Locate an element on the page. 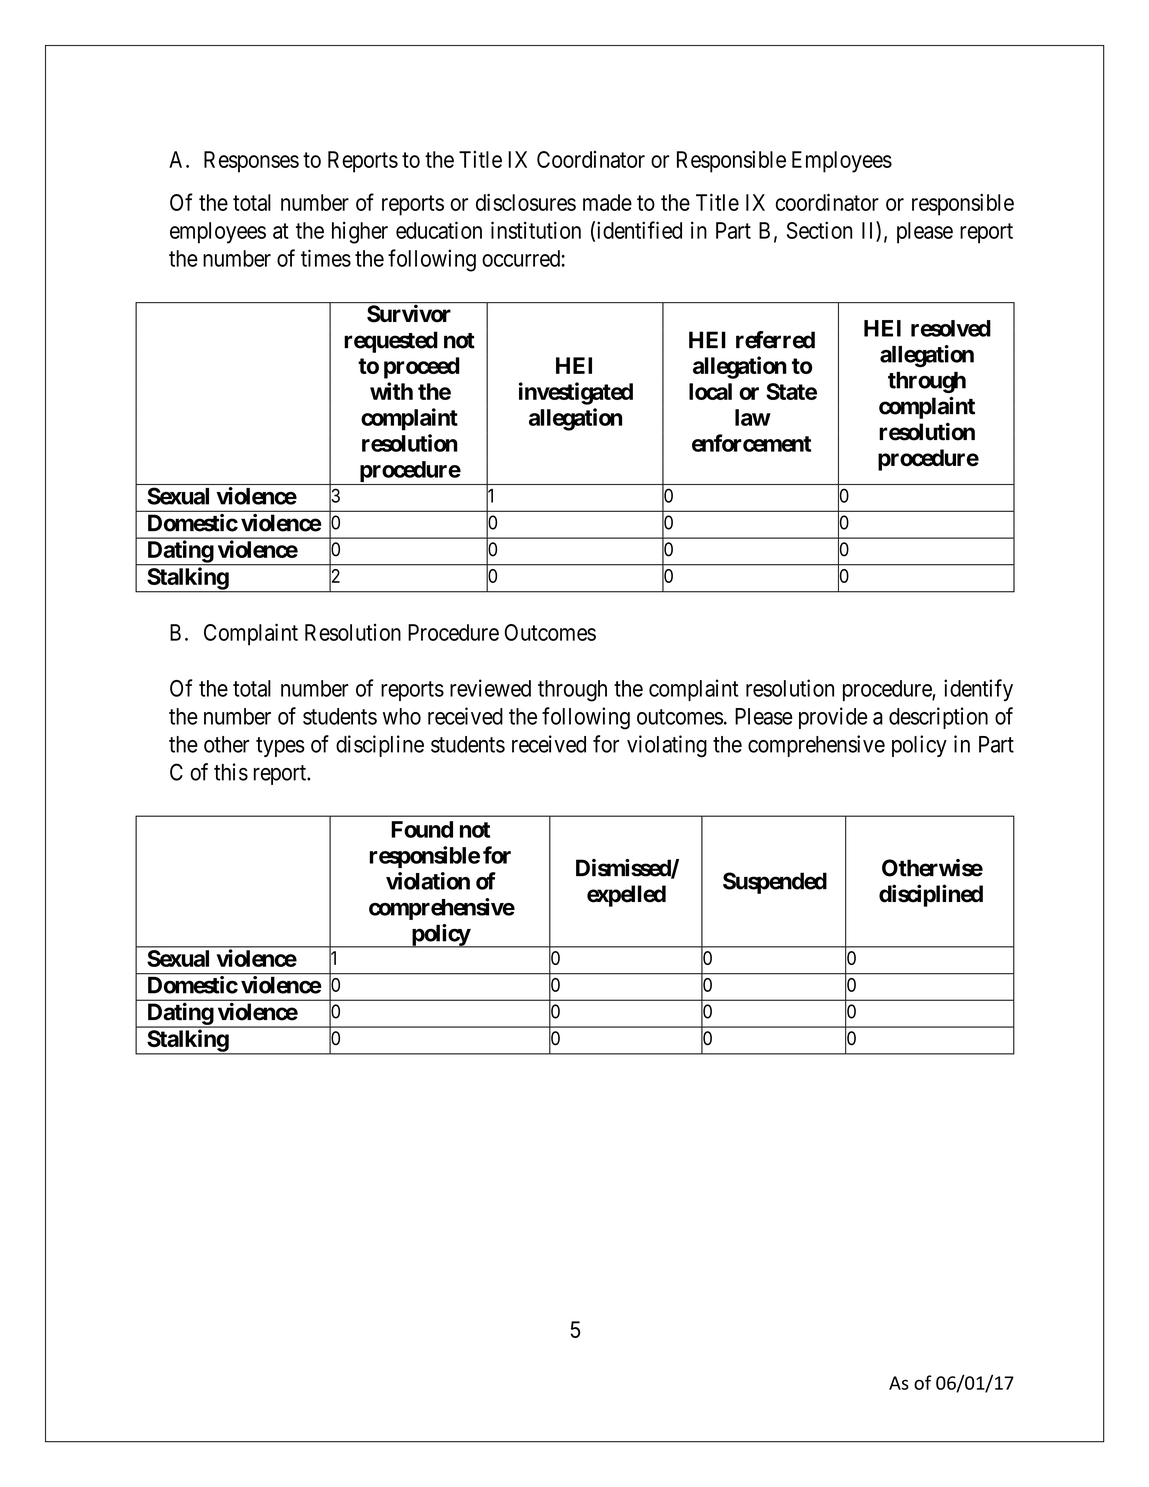  local is located at coordinates (710, 391).
